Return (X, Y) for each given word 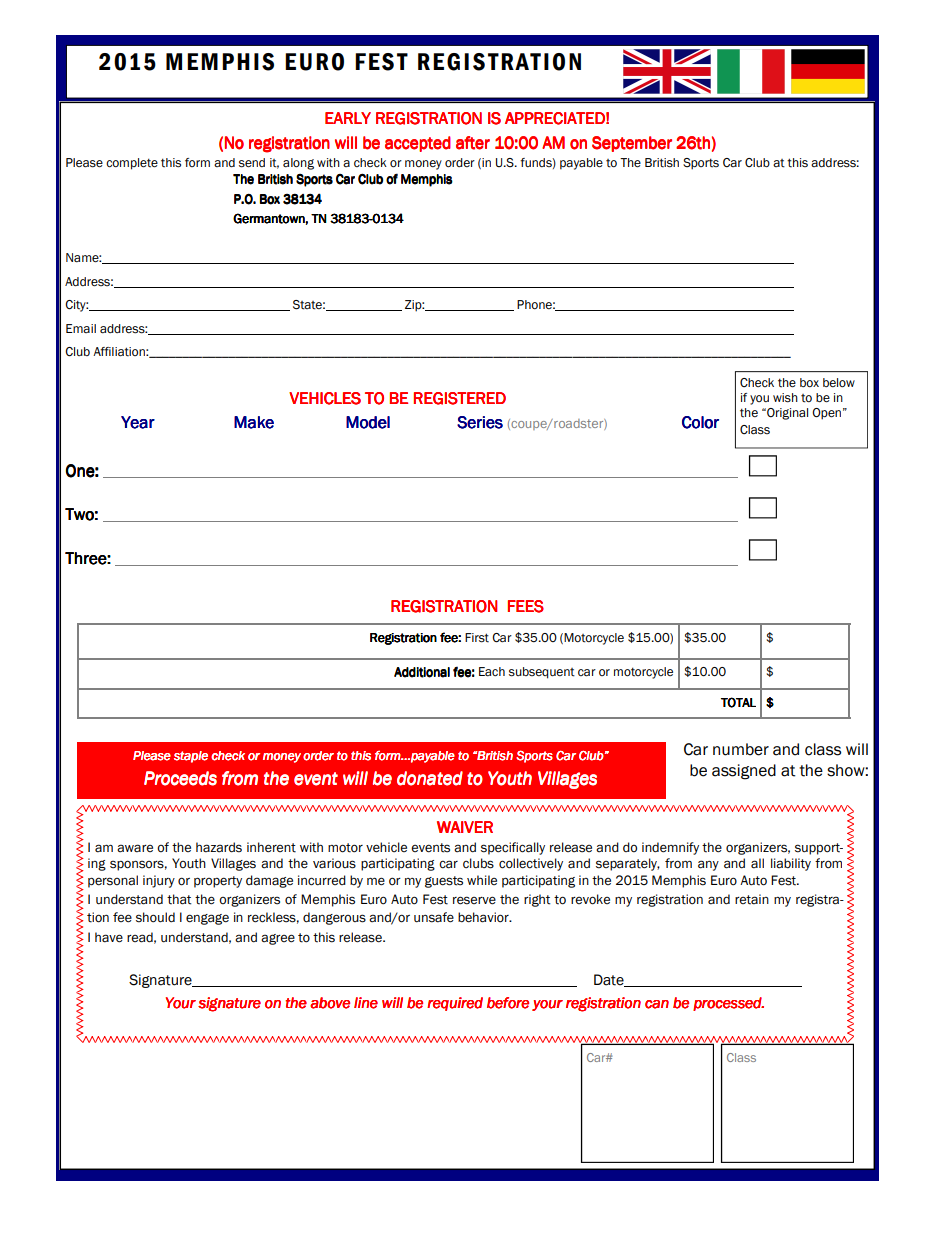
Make (254, 422)
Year (138, 422)
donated (430, 778)
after (473, 143)
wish (785, 398)
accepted (418, 144)
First (477, 638)
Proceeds (180, 778)
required (455, 1004)
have (109, 937)
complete (132, 164)
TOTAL (738, 702)
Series (480, 422)
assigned (744, 772)
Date (610, 980)
